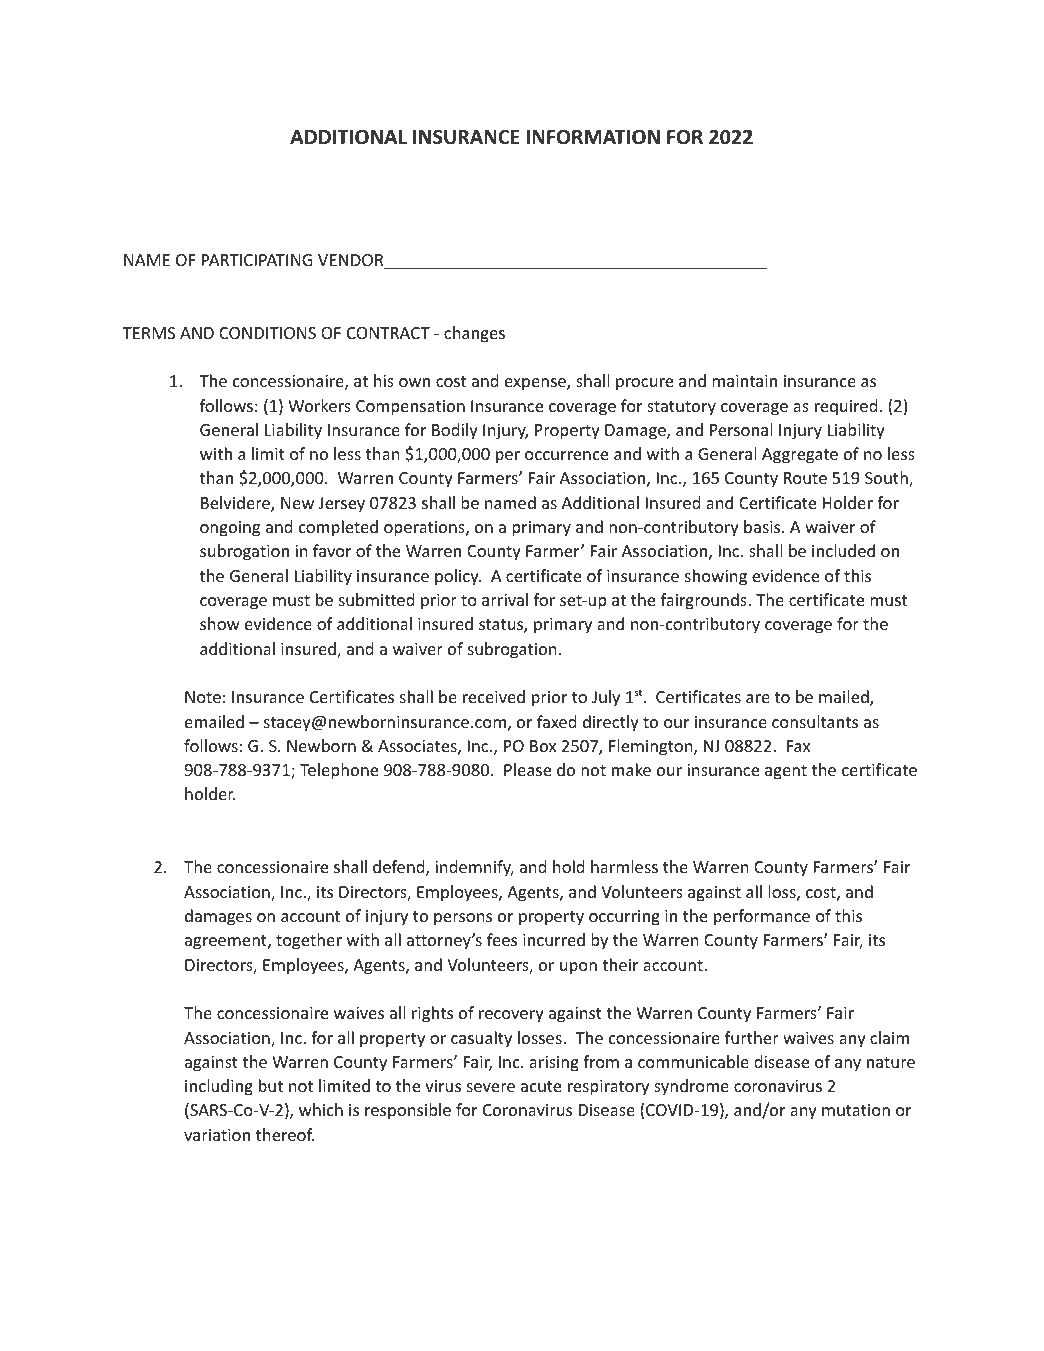  Describe the element at coordinates (505, 599) in the page. I see `arrival` at that location.
